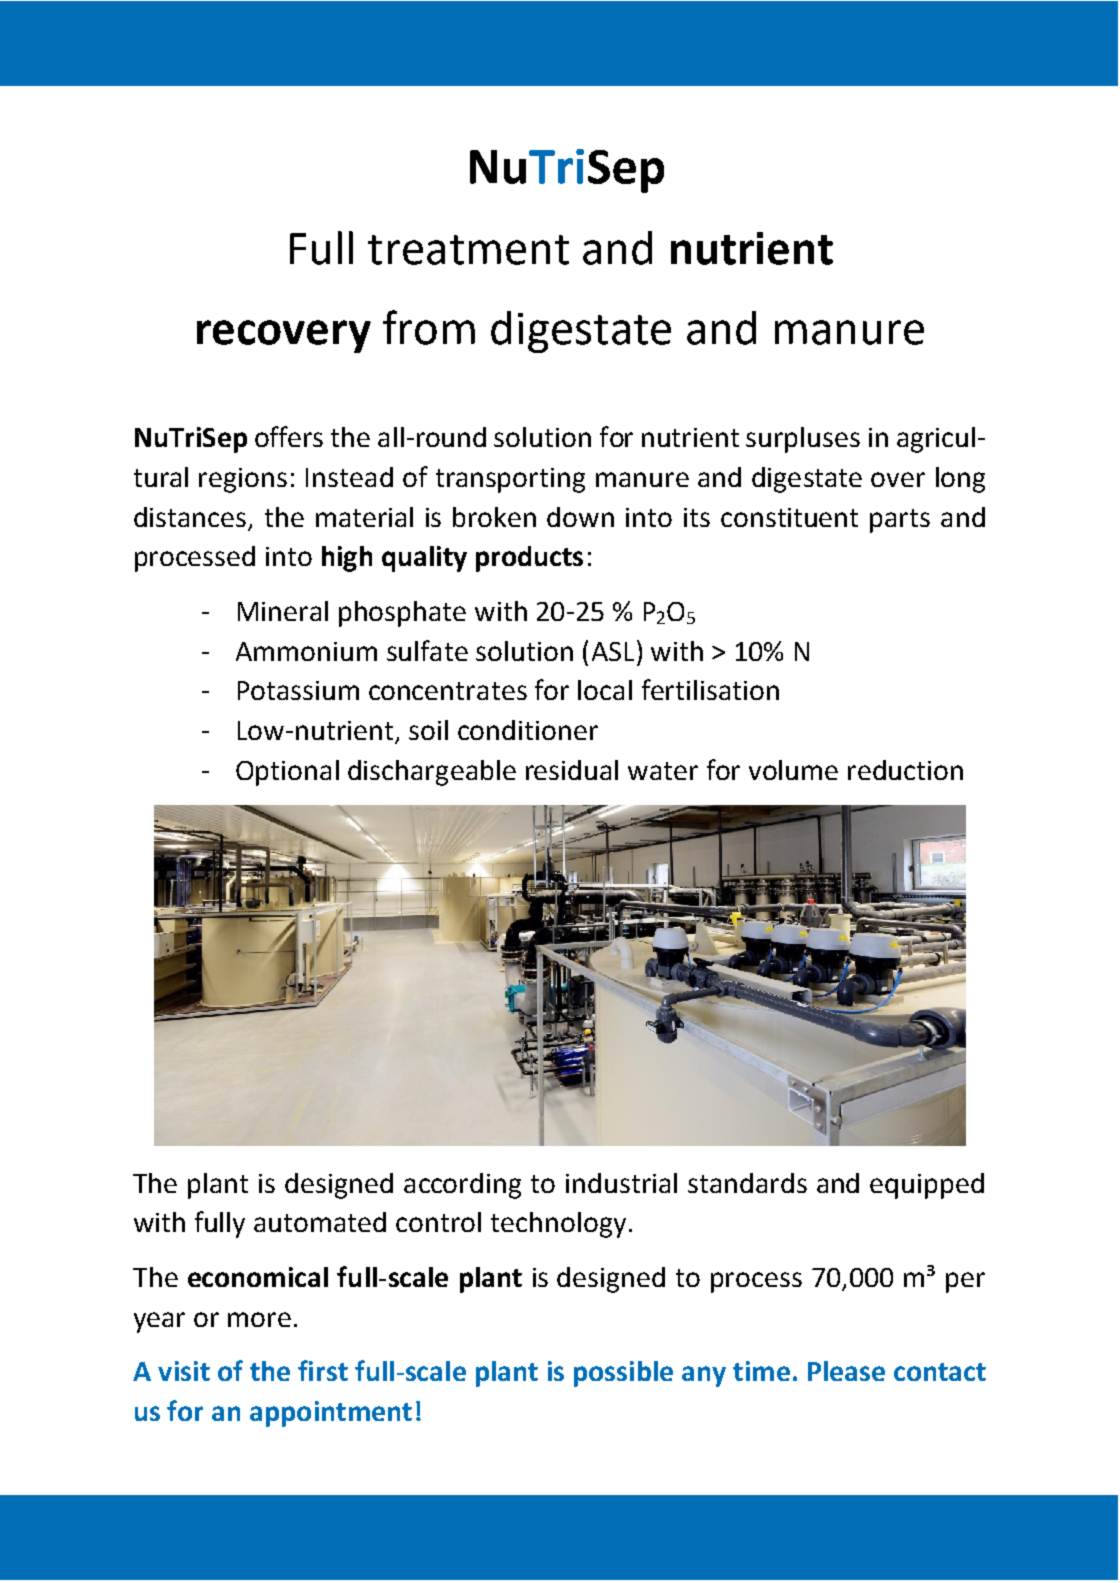 The height and width of the screenshot is (1583, 1120). I want to click on surpluses, so click(803, 440).
